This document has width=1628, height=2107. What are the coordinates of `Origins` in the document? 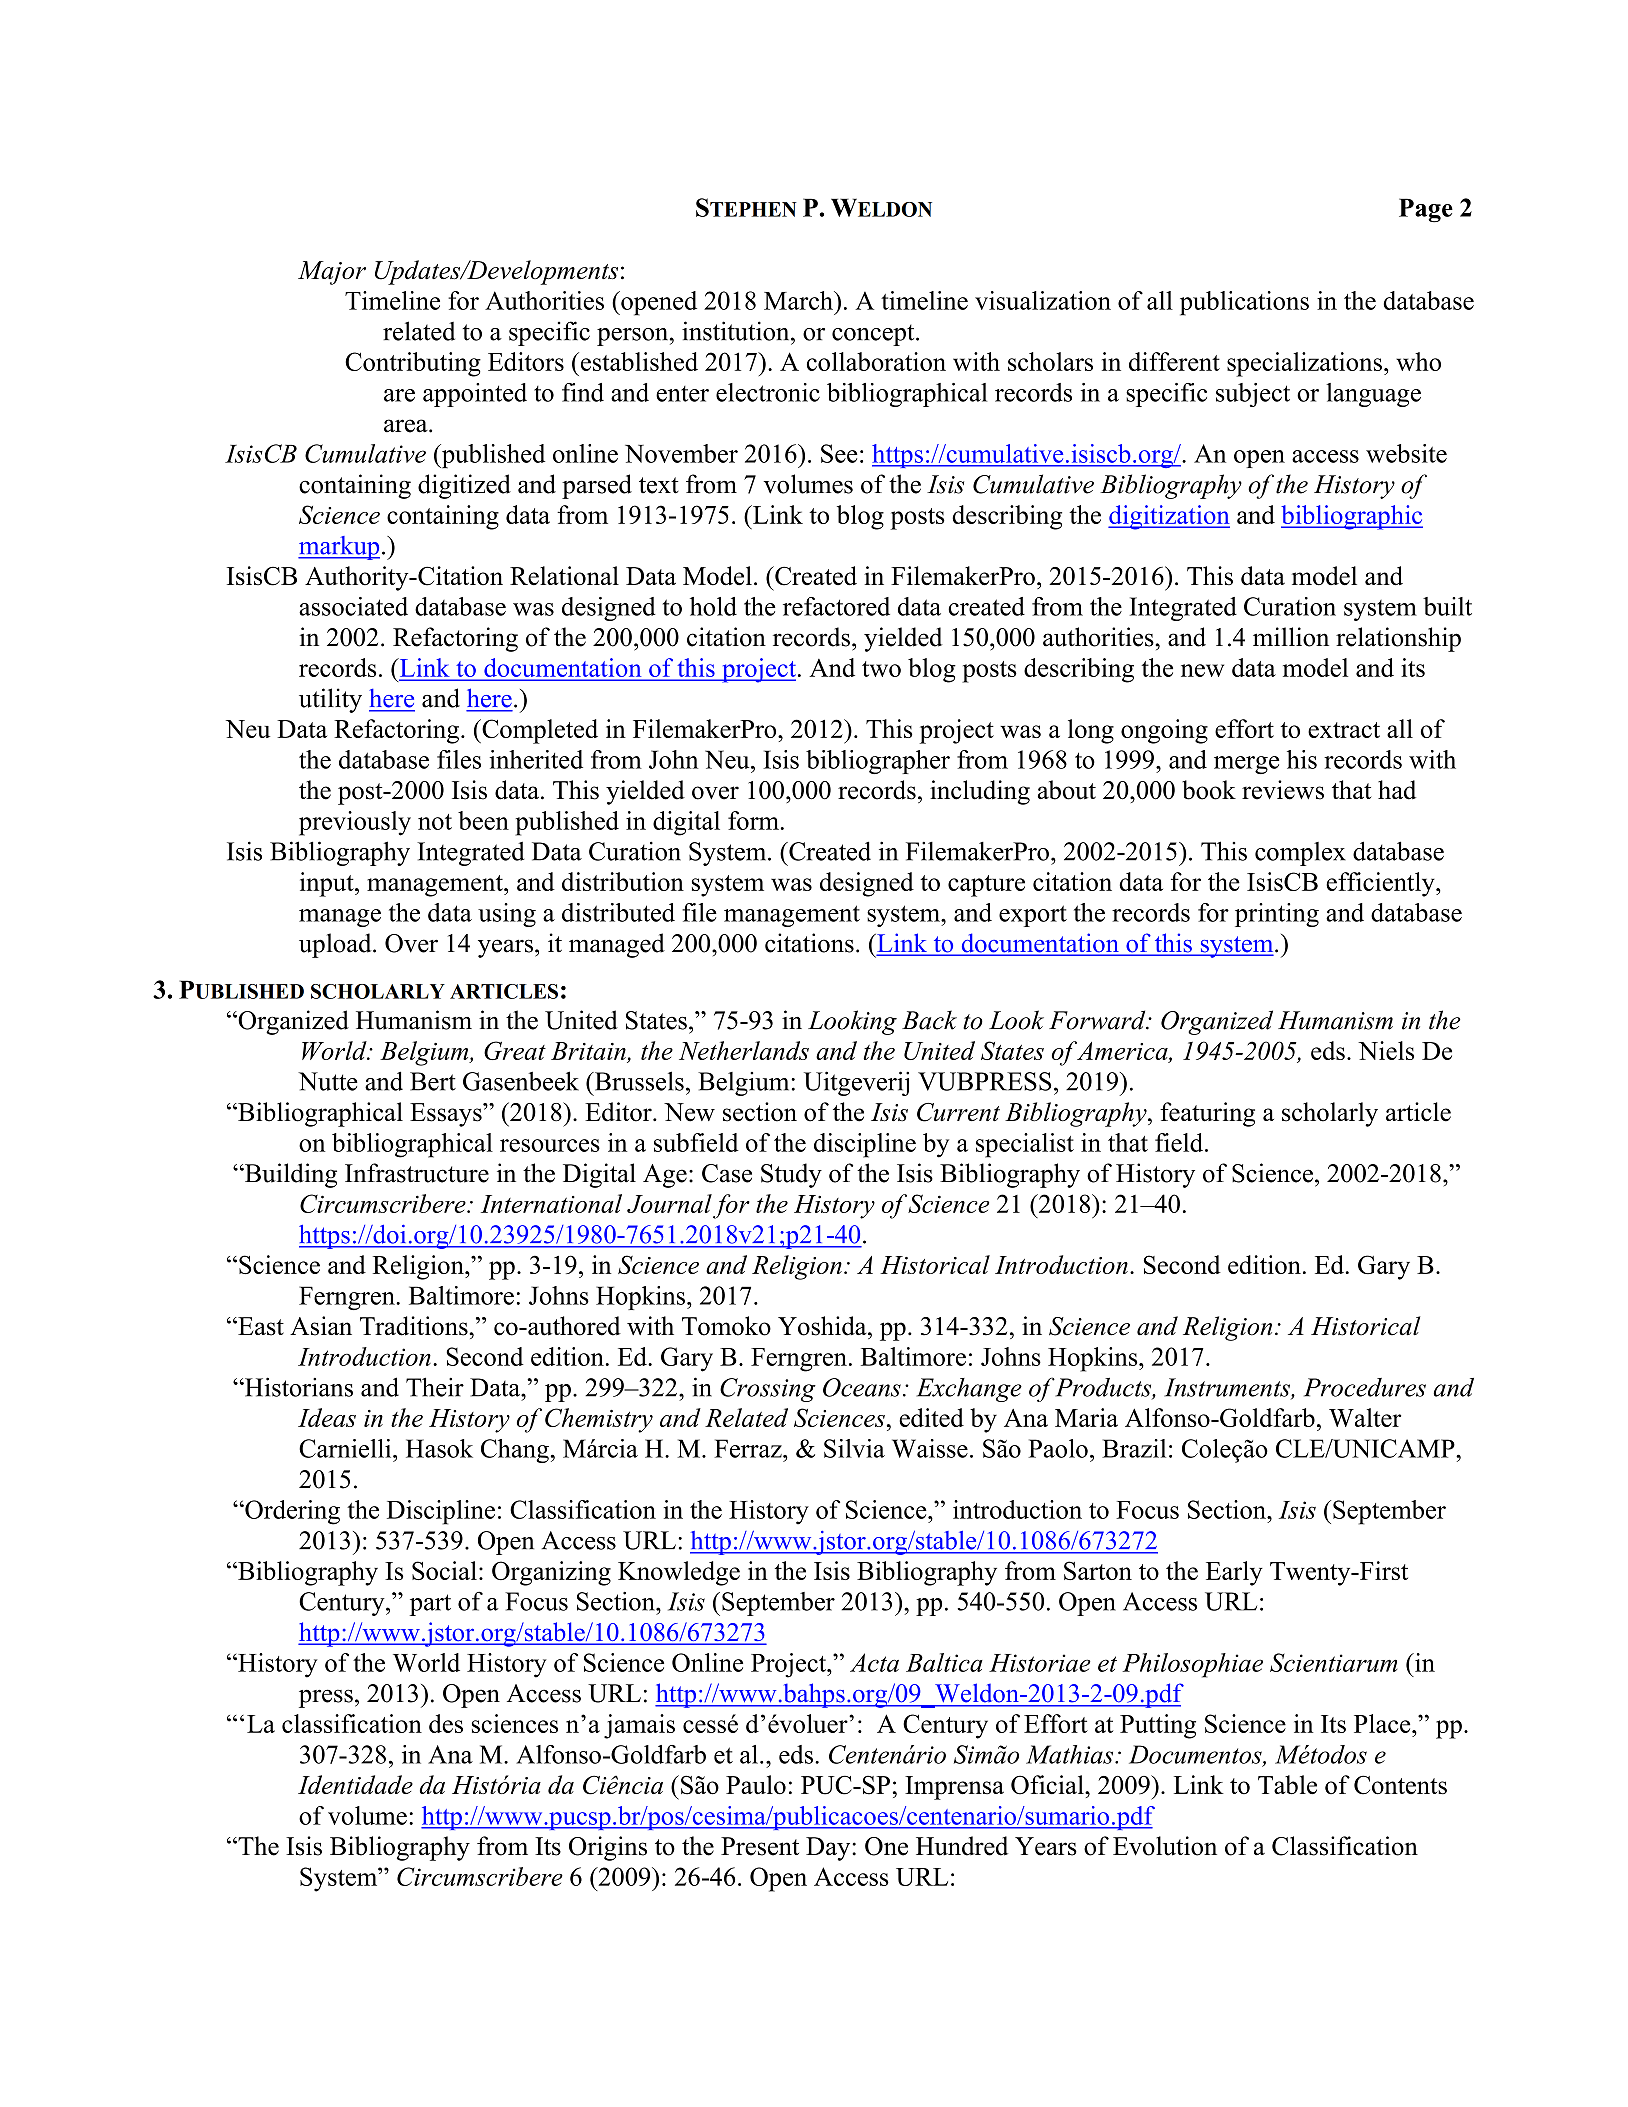 It's located at (608, 1848).
